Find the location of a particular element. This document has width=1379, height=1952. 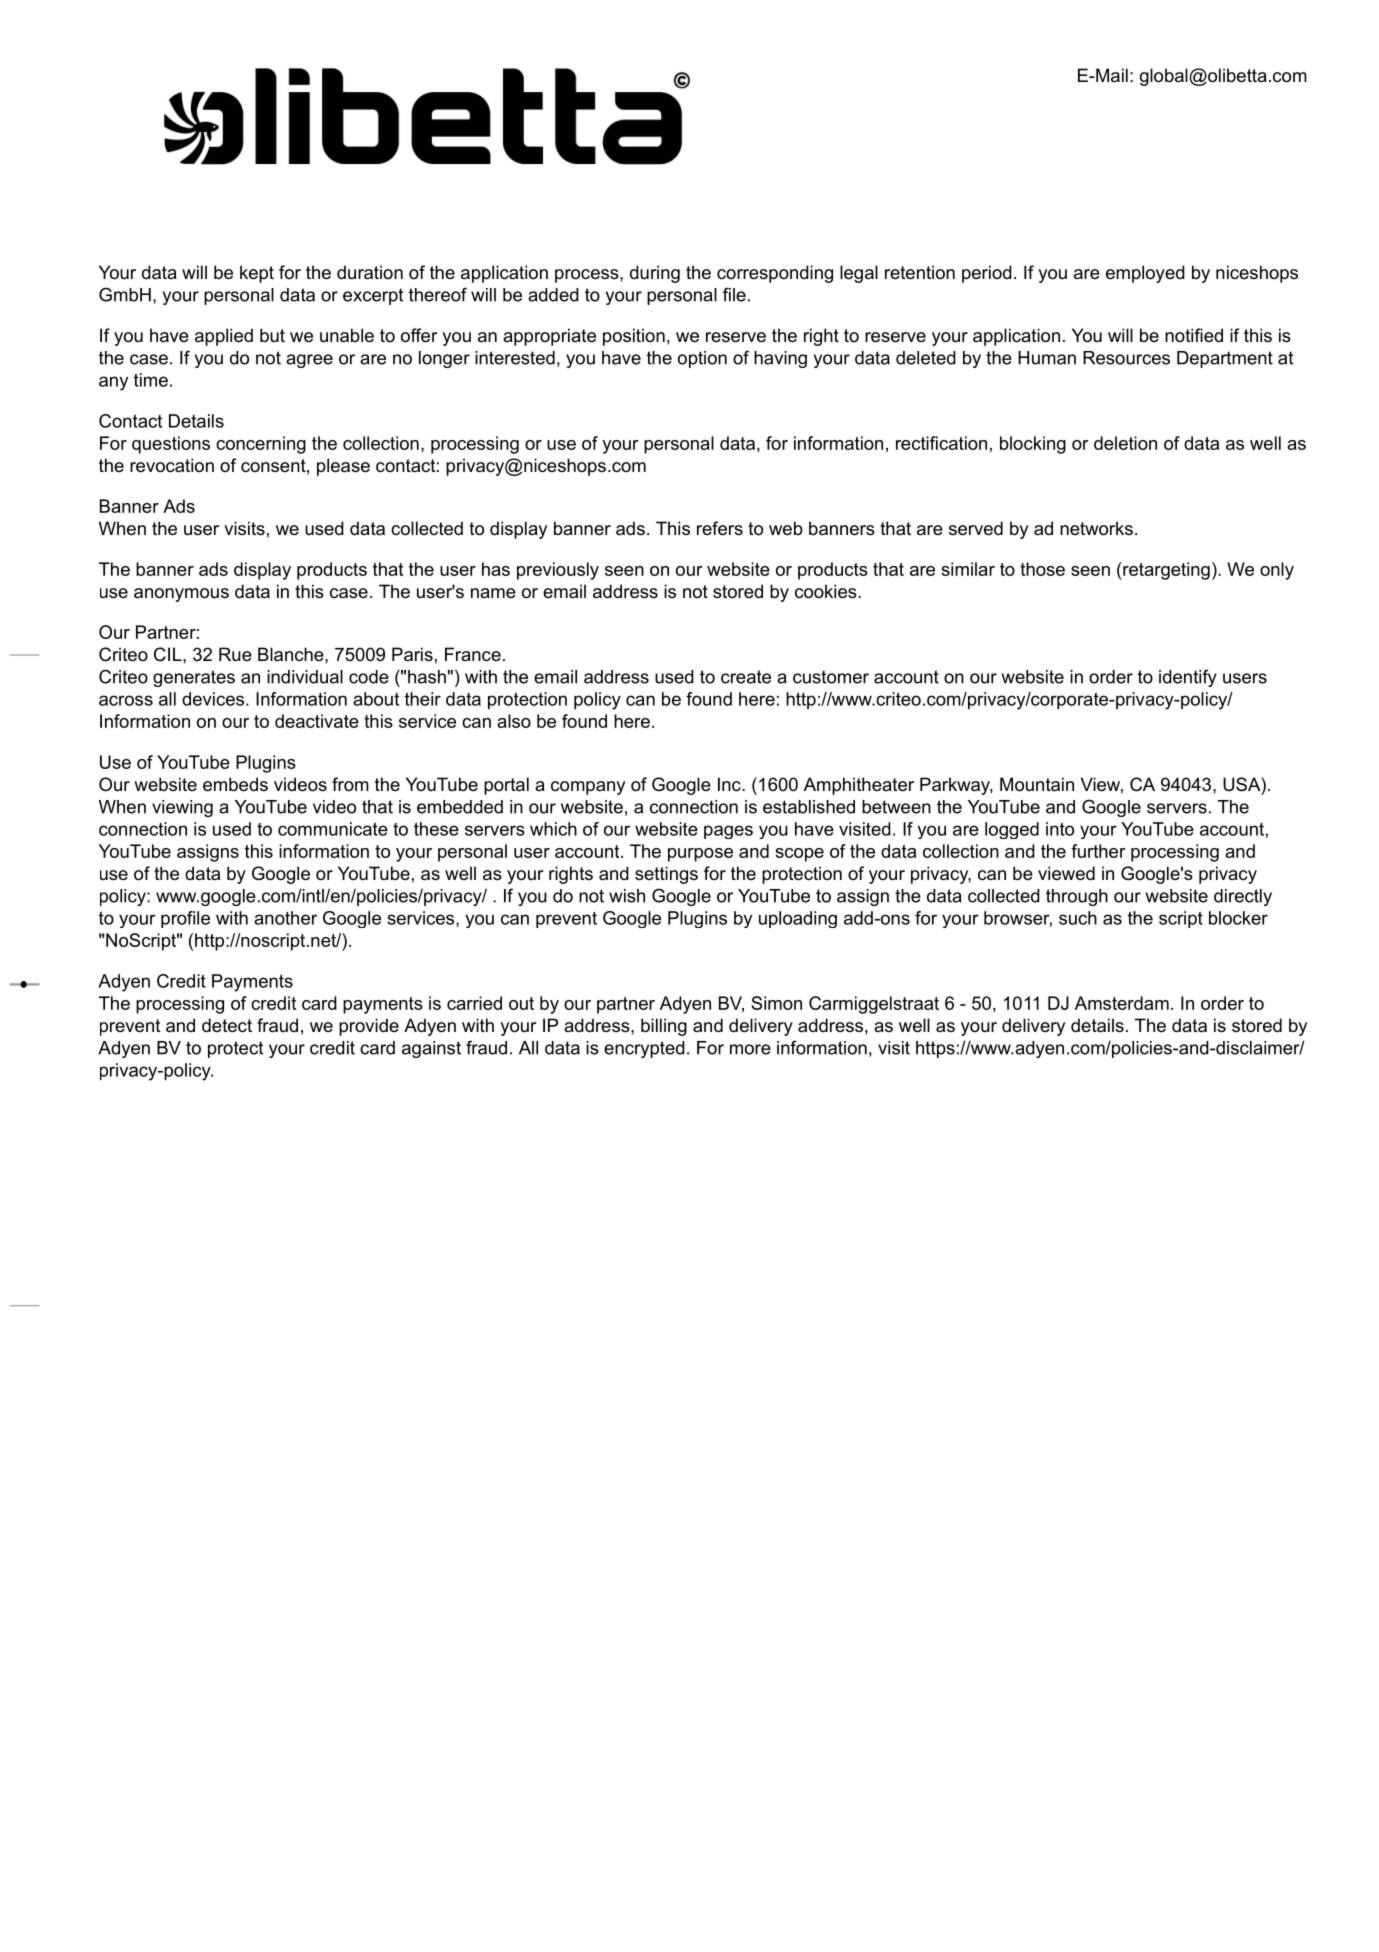

refers is located at coordinates (720, 528).
